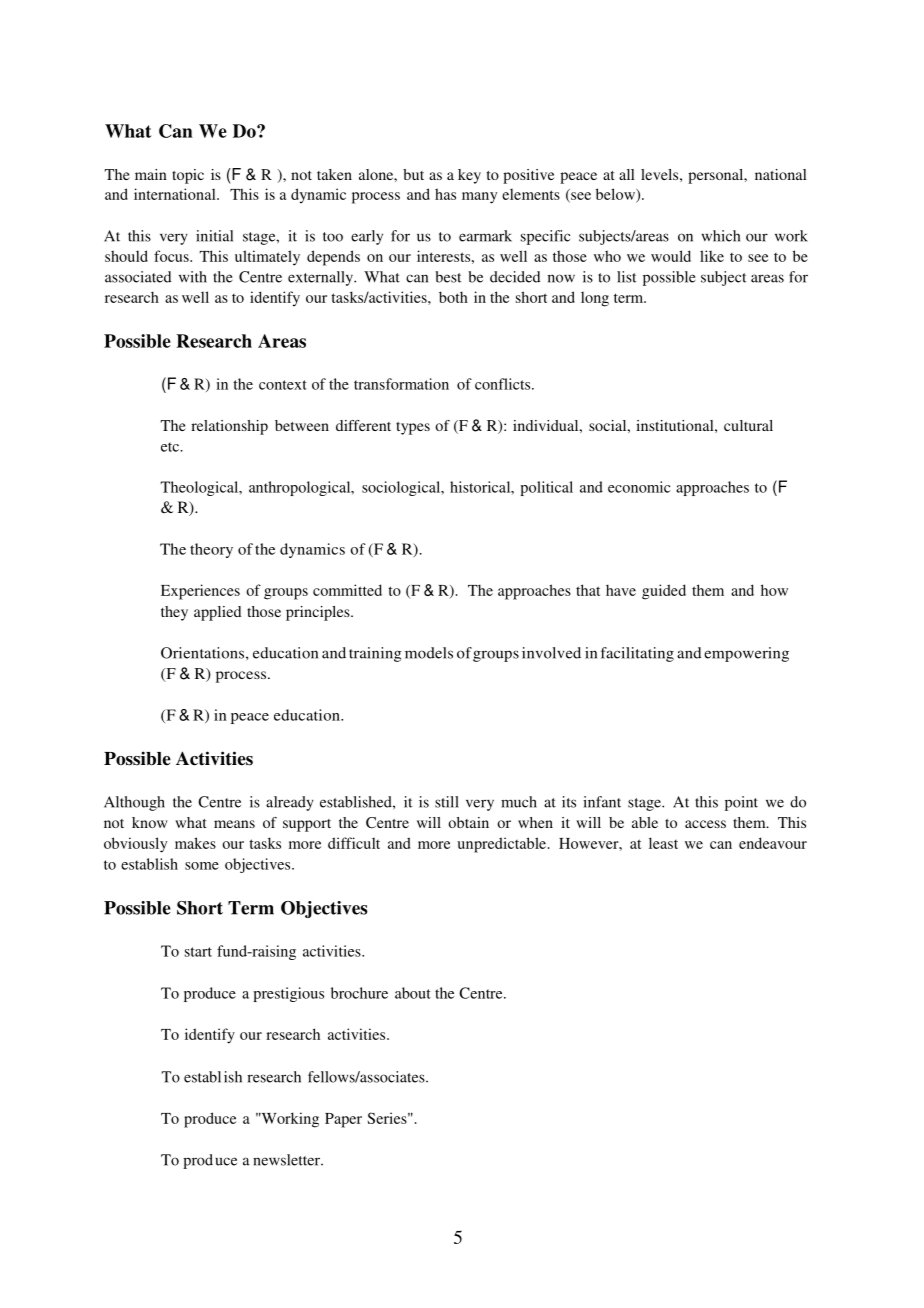  I want to click on Paper, so click(343, 1120).
